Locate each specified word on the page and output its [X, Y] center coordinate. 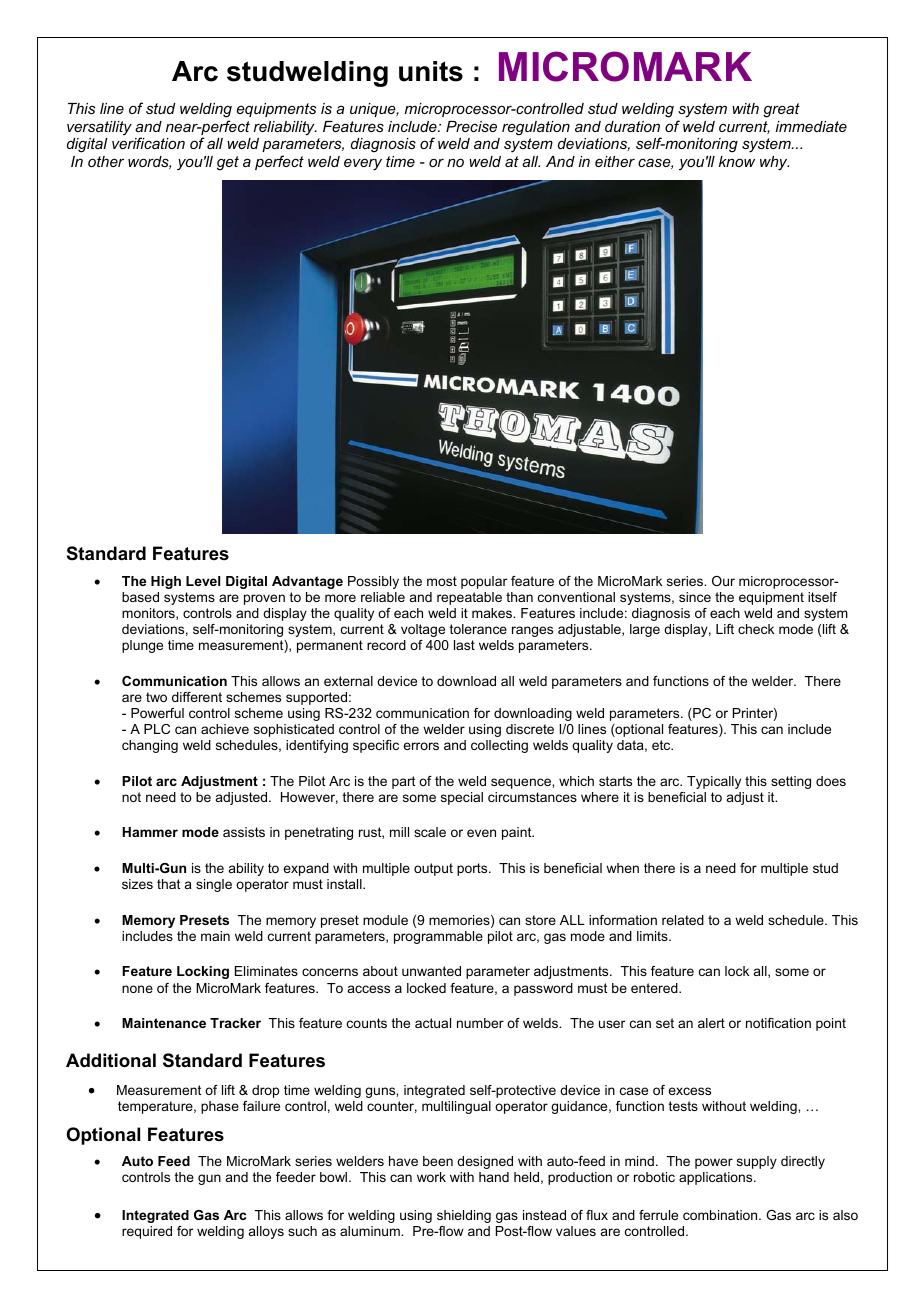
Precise [471, 126]
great [781, 110]
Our [723, 581]
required [147, 1232]
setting [791, 782]
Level [203, 581]
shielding [464, 1216]
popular [484, 582]
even [481, 833]
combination [721, 1215]
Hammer [150, 832]
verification [148, 143]
